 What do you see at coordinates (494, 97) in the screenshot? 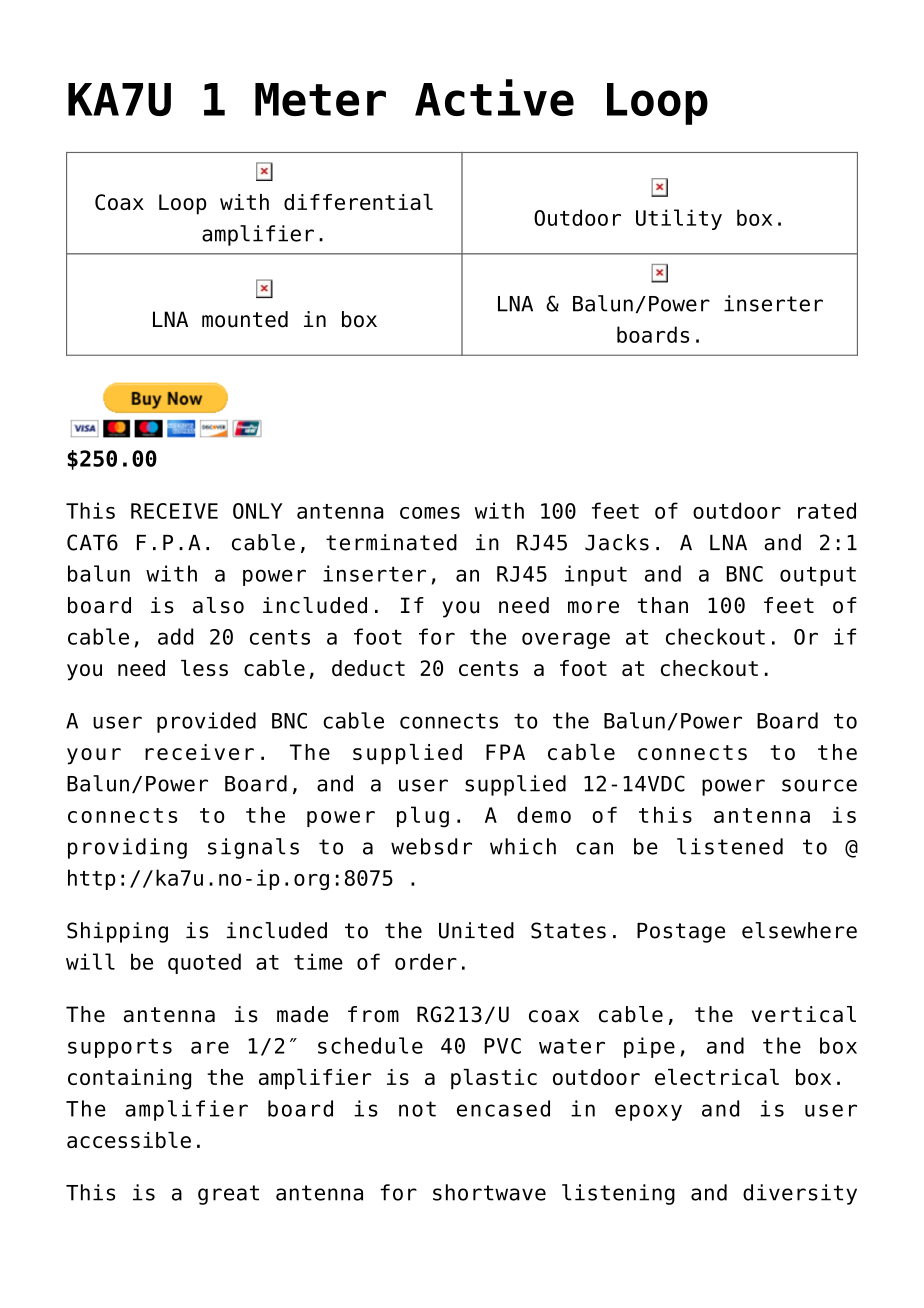
I see `Active` at bounding box center [494, 97].
